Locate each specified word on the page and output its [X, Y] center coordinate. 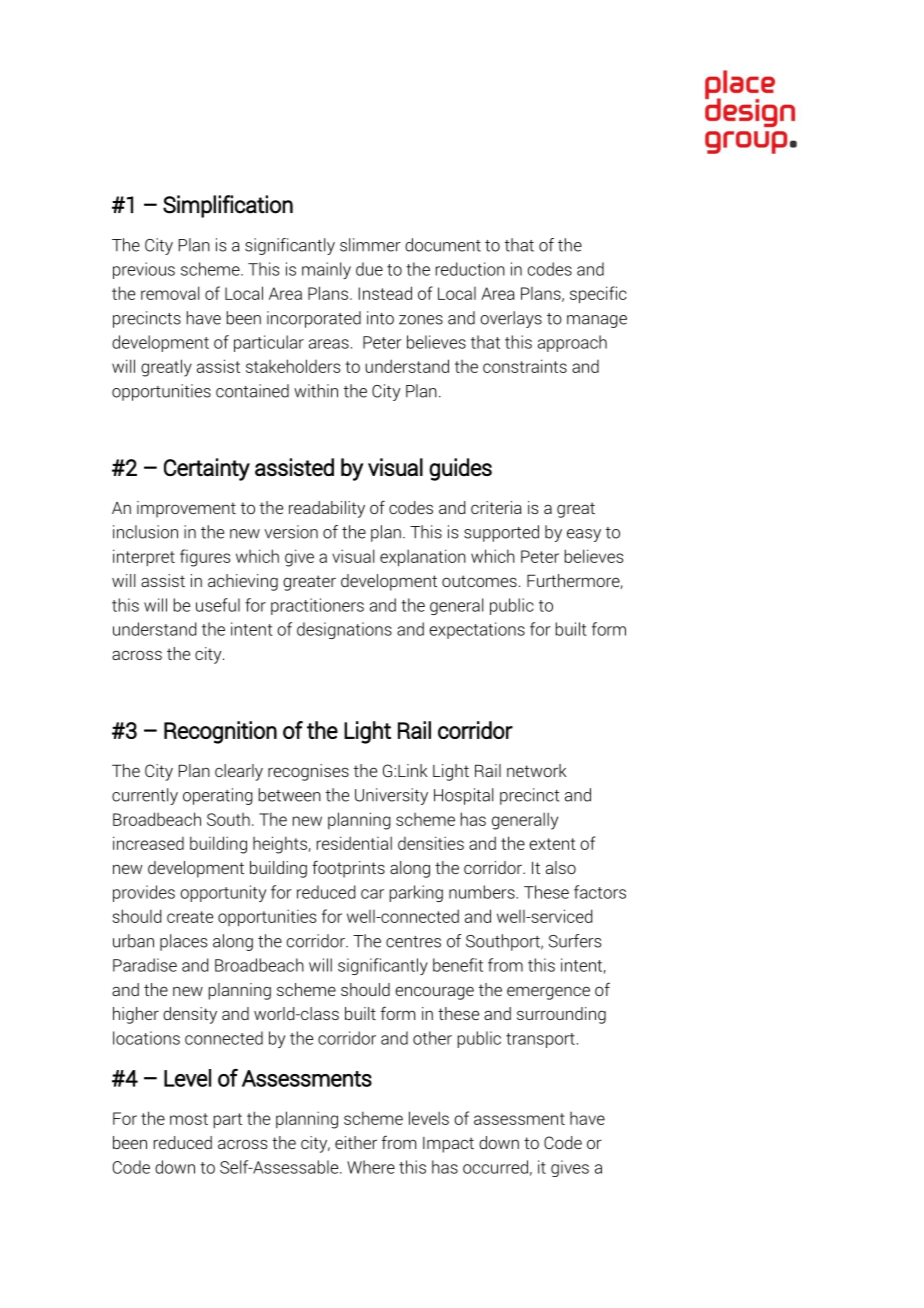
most [189, 1119]
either [356, 1142]
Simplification [228, 206]
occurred [495, 1167]
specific [598, 295]
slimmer [370, 245]
